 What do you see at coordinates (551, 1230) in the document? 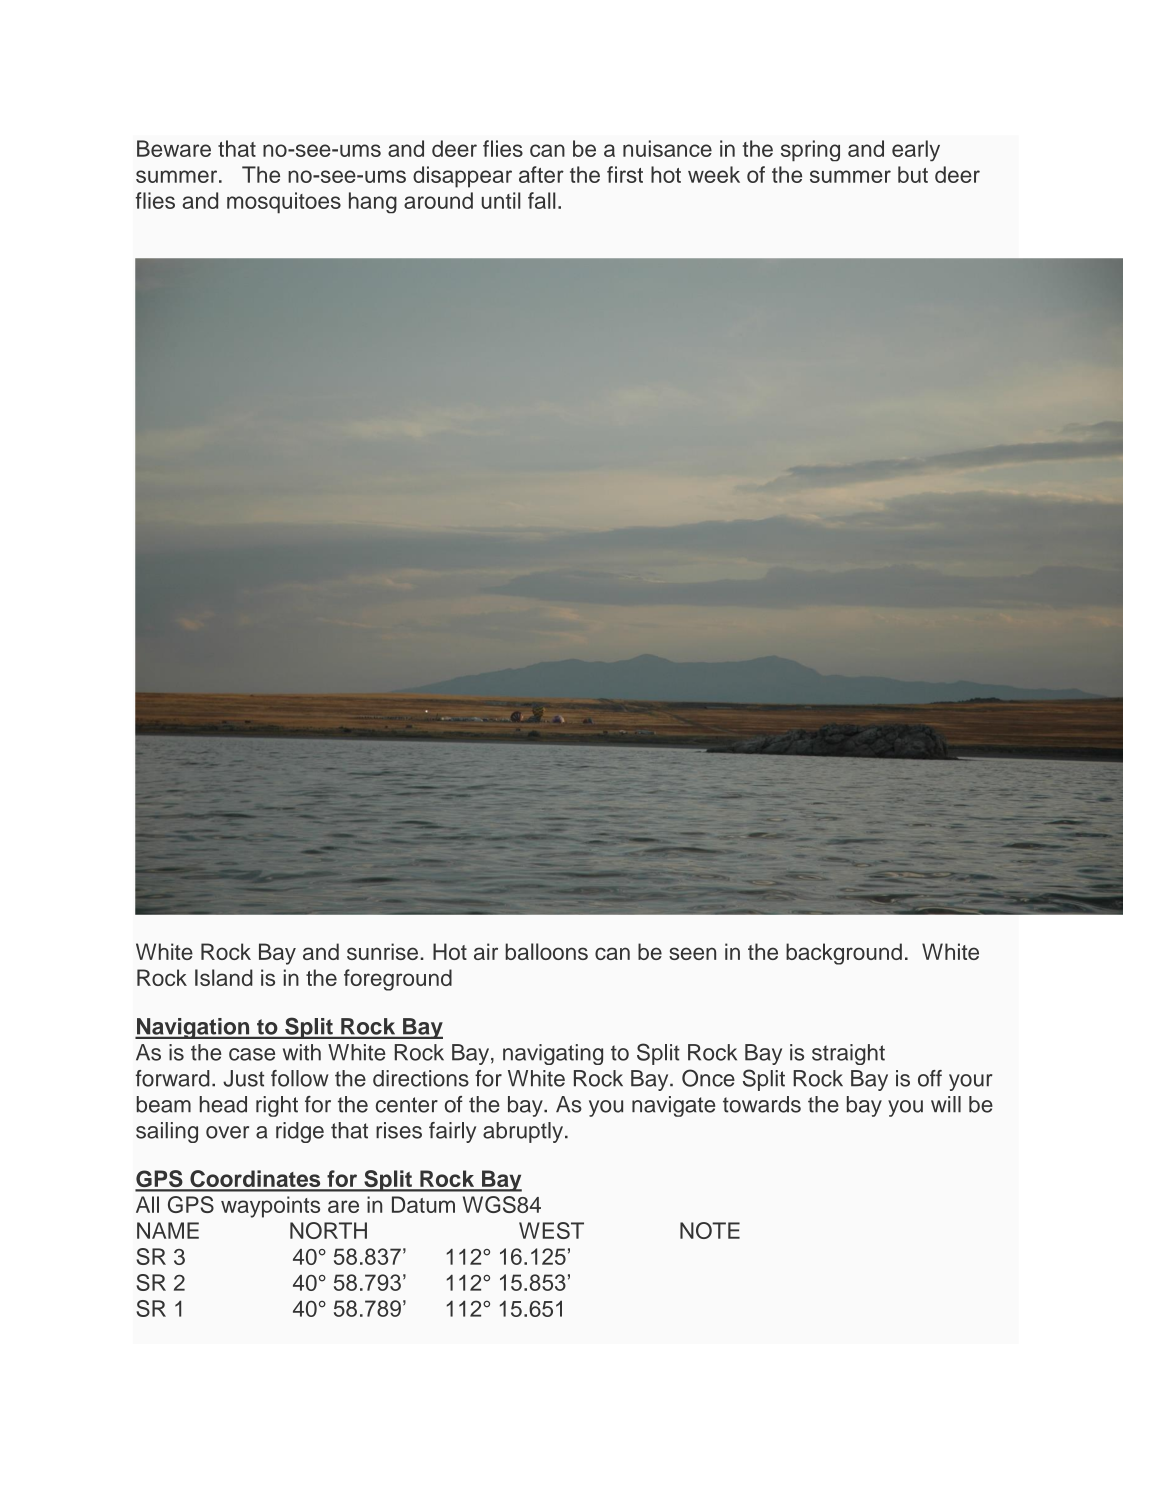
I see `WEST` at bounding box center [551, 1230].
